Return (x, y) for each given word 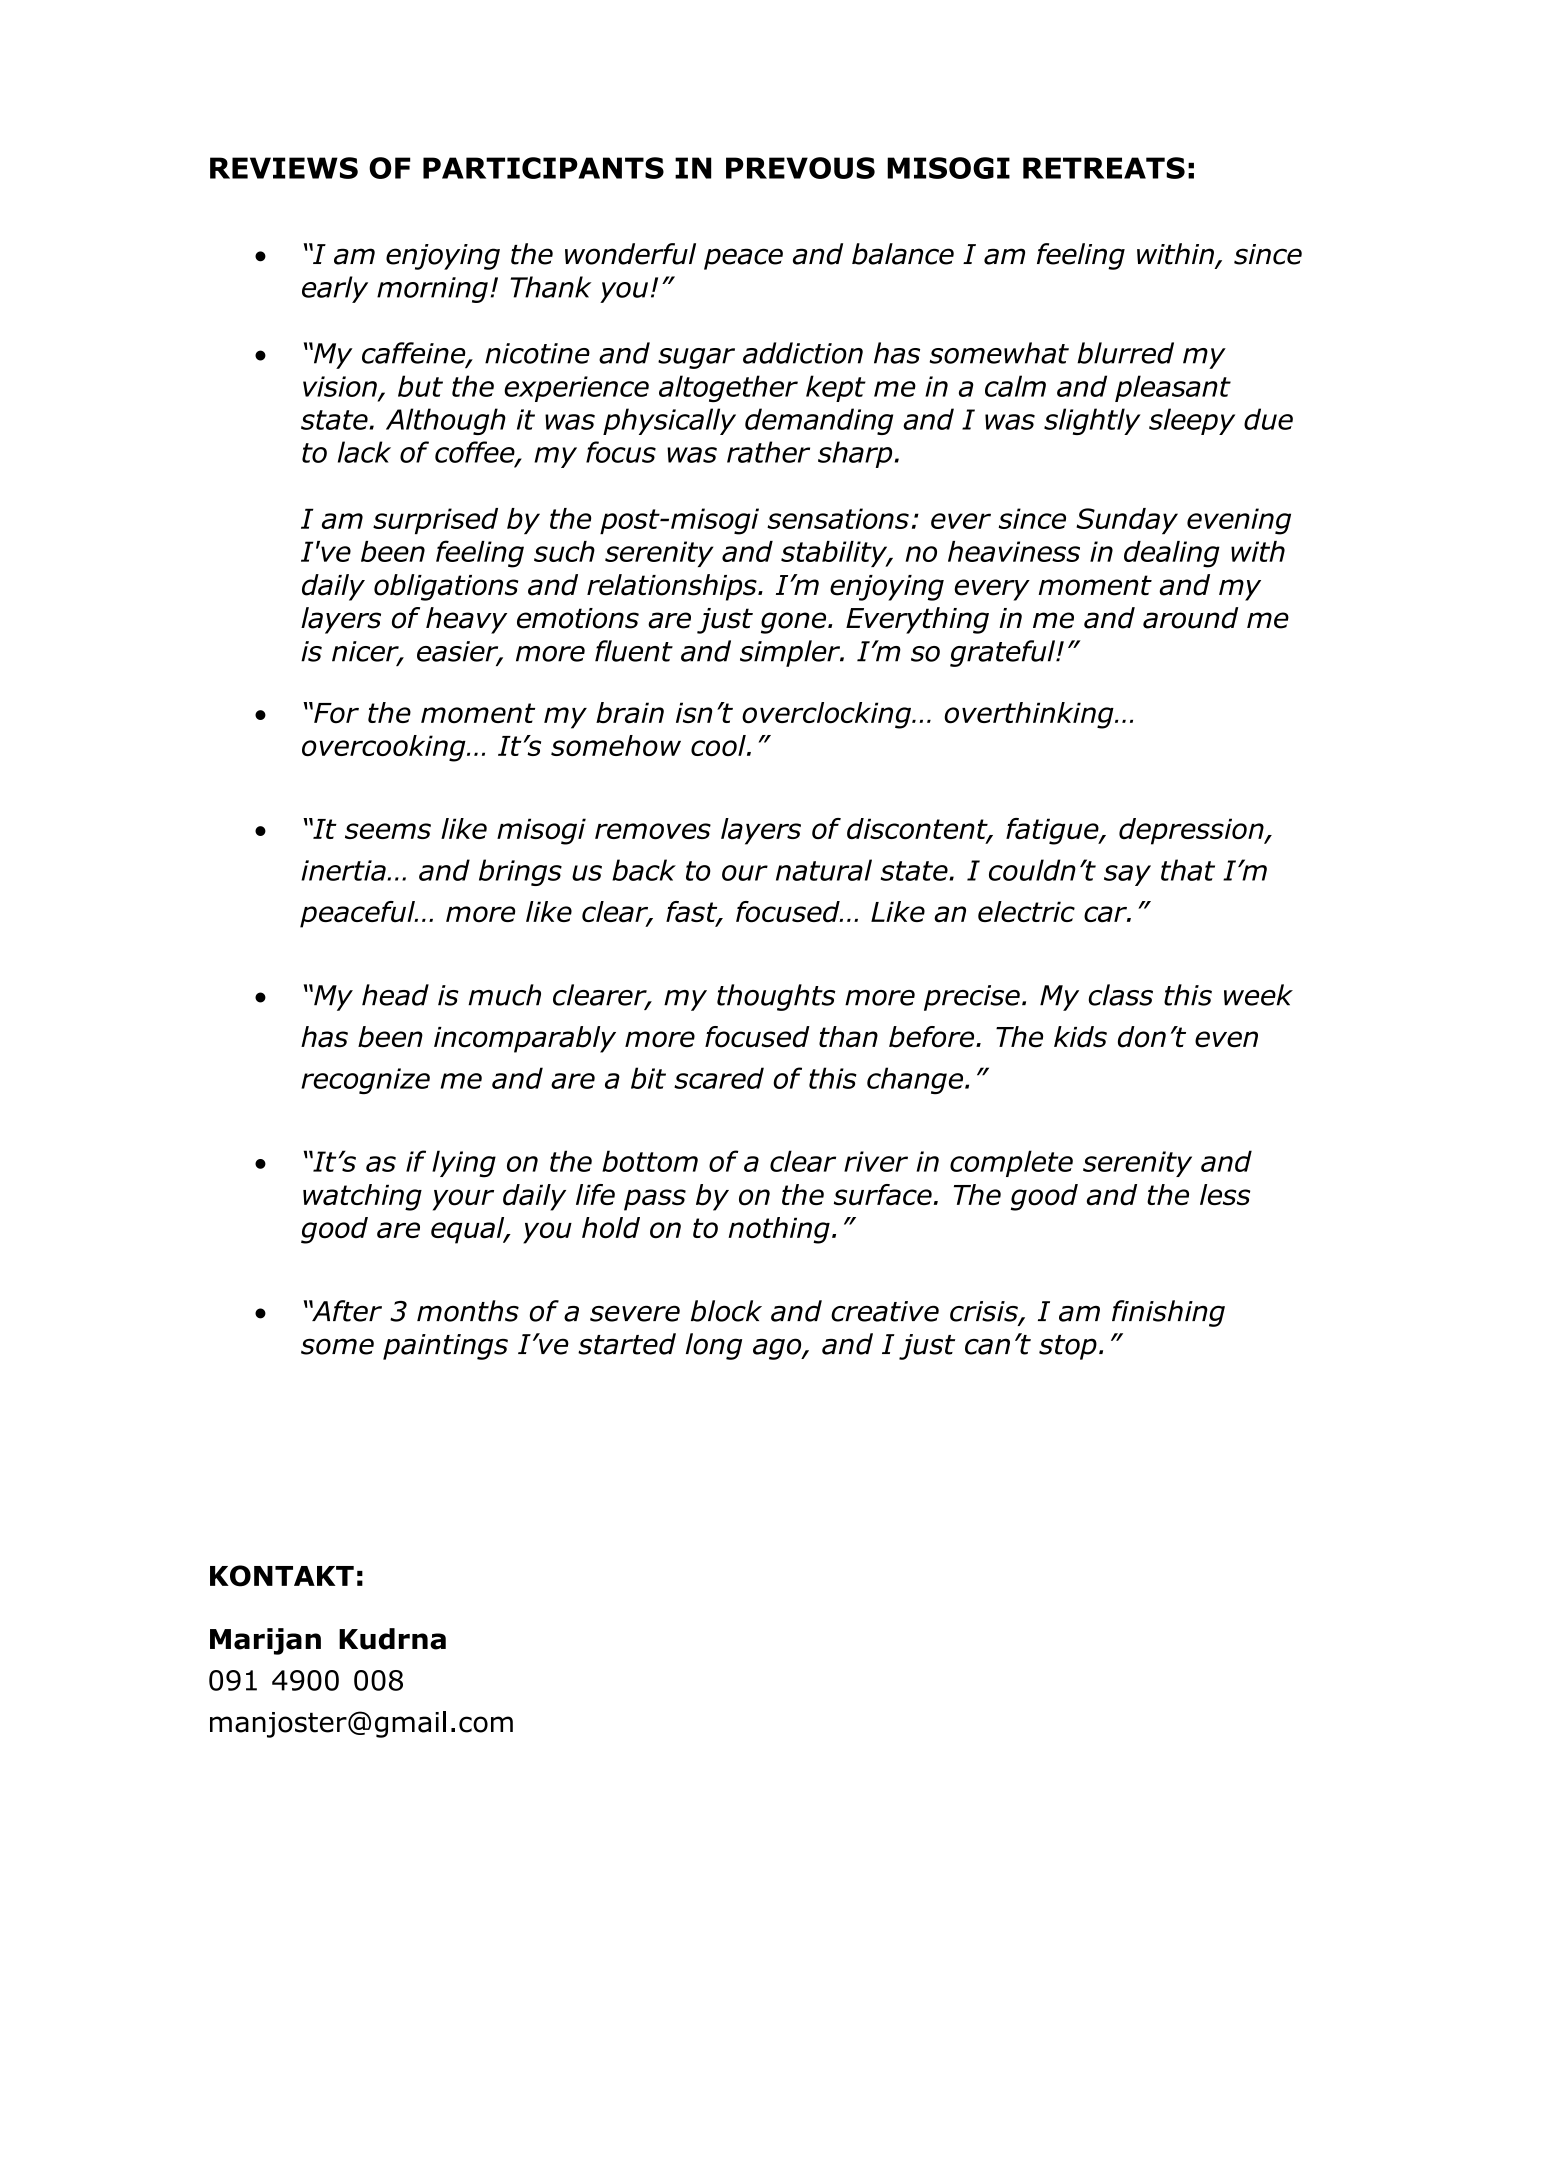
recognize (365, 1081)
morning (432, 290)
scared (719, 1078)
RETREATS (1104, 168)
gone (795, 623)
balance (903, 254)
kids (1080, 1037)
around (1190, 618)
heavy (466, 620)
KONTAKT (282, 1576)
